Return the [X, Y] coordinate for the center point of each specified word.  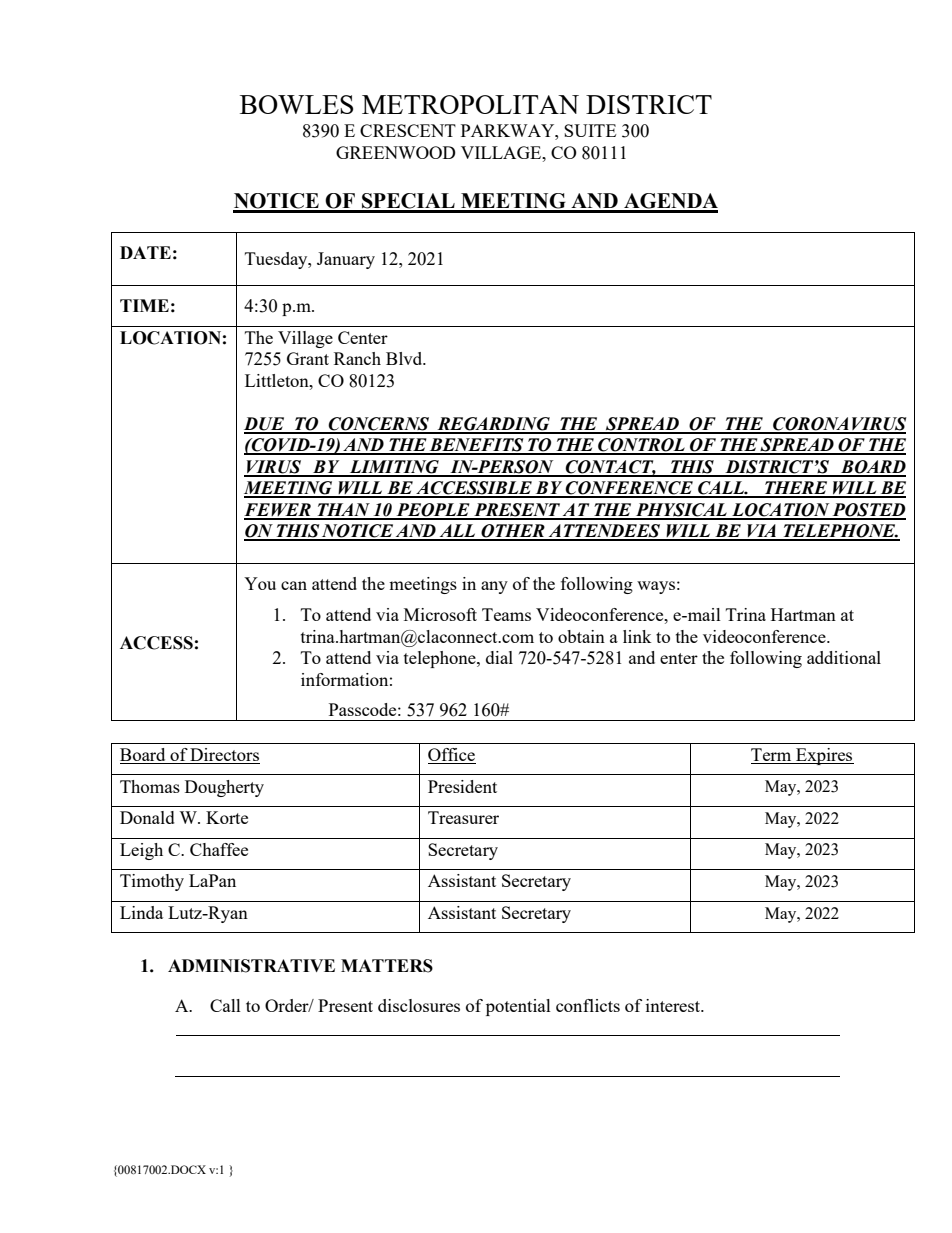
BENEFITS [477, 446]
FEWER [278, 511]
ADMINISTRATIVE [251, 966]
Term [772, 756]
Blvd [405, 358]
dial [499, 657]
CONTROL [641, 446]
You [260, 583]
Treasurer [463, 817]
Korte [227, 817]
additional [844, 657]
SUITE [590, 130]
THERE [796, 489]
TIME [144, 305]
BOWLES [296, 104]
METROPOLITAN [470, 104]
